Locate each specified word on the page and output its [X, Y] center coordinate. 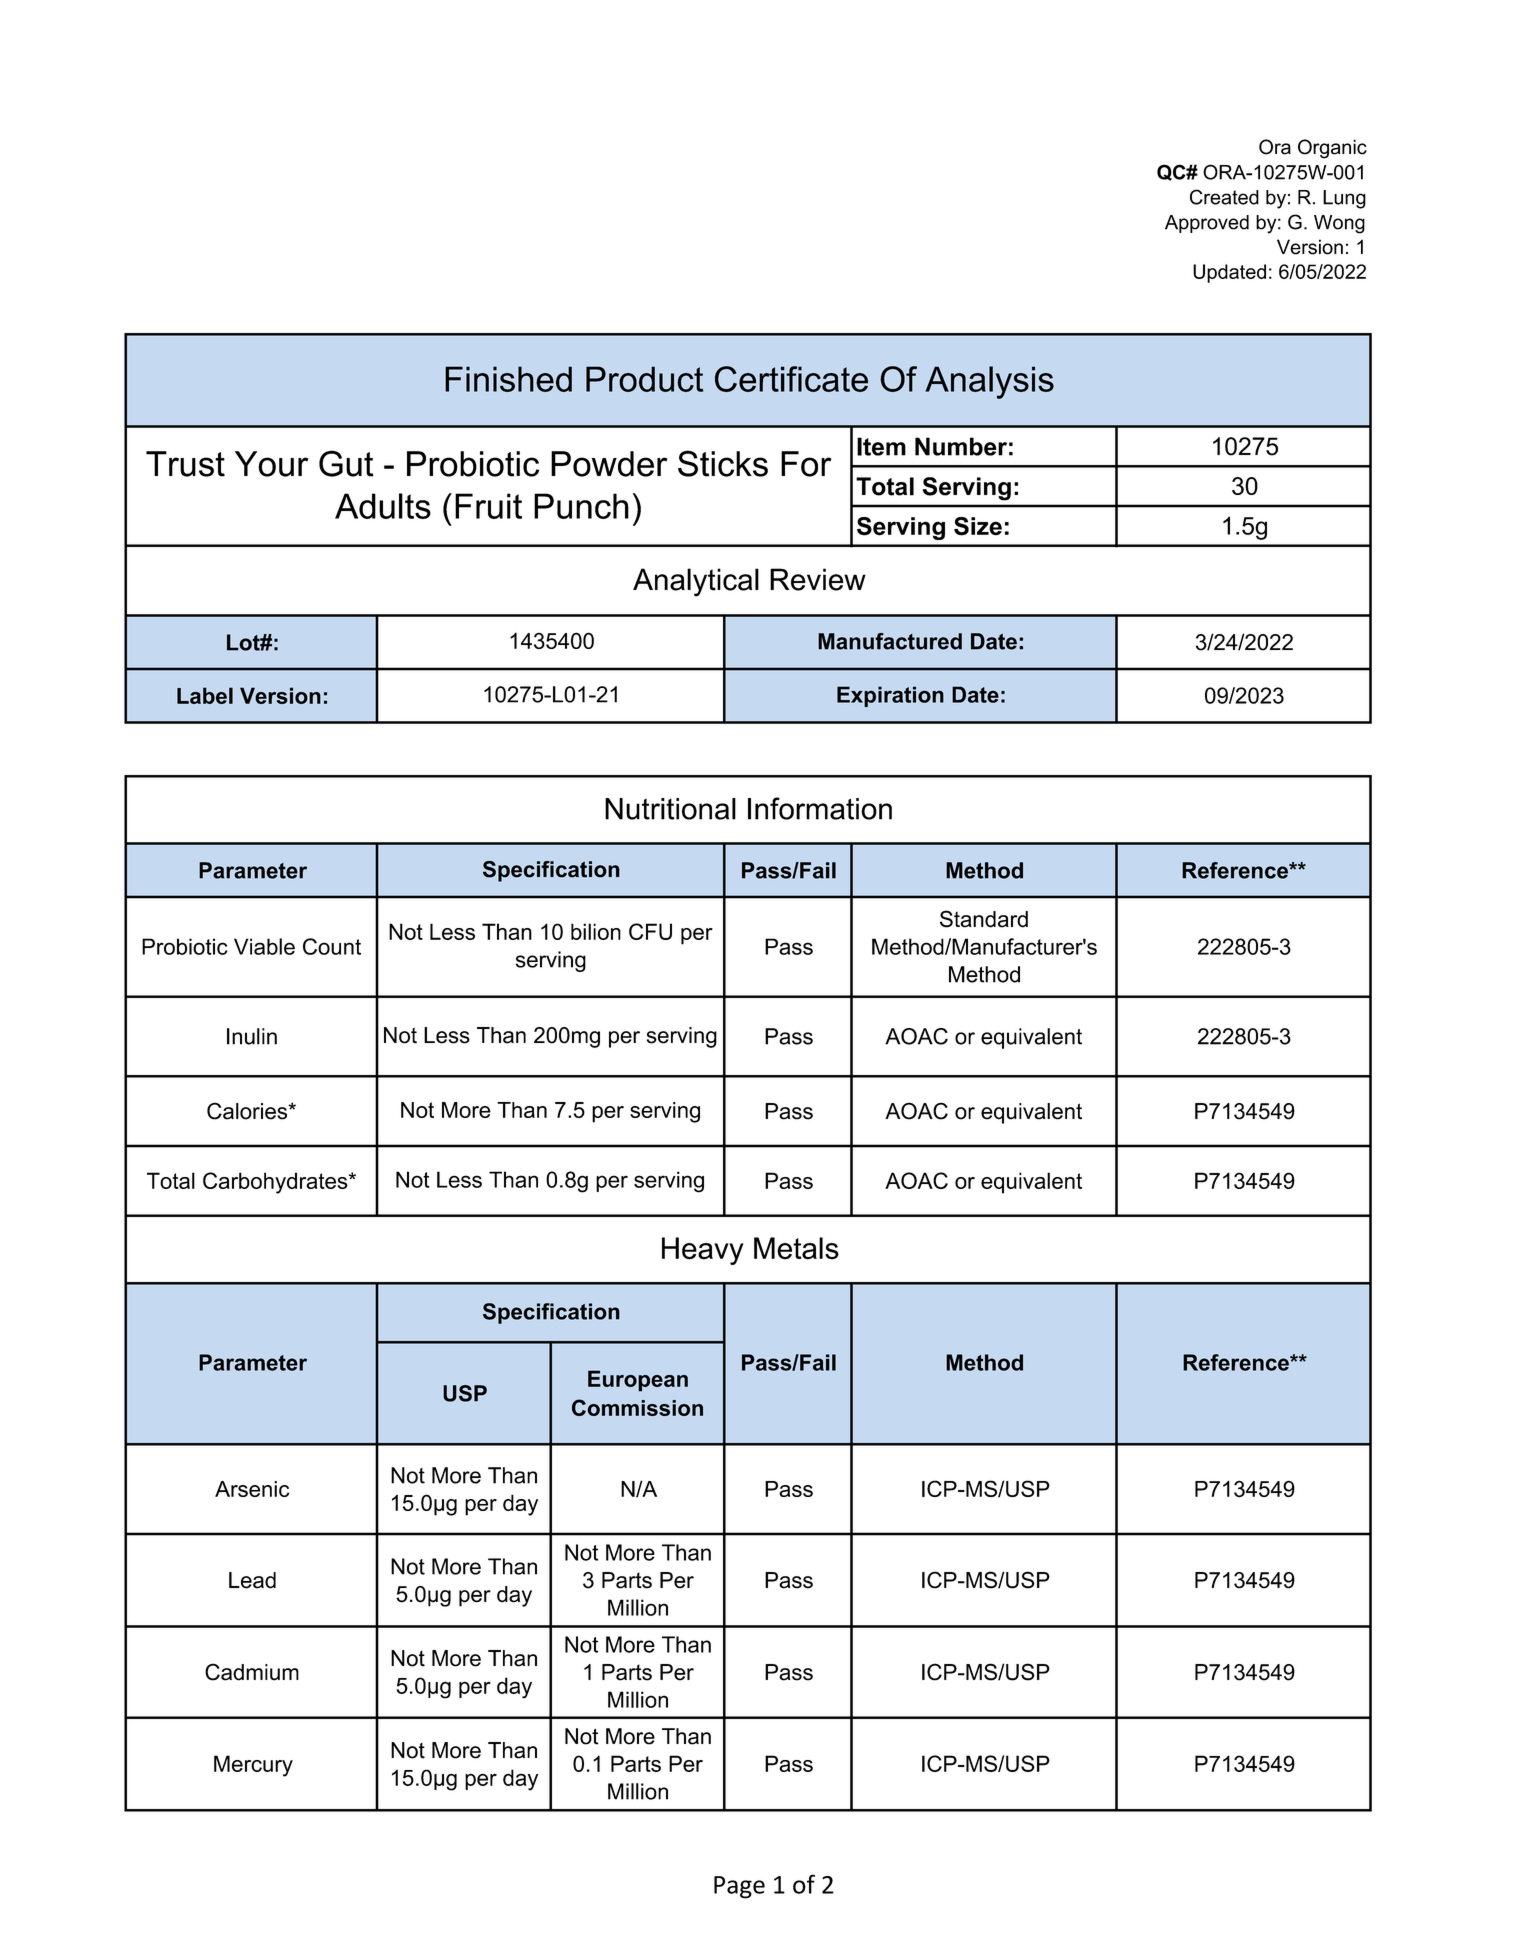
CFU [650, 931]
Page [739, 1887]
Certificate [791, 379]
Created [1224, 197]
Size [978, 526]
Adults [383, 506]
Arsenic [252, 1489]
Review [818, 579]
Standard [984, 919]
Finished [508, 379]
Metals [796, 1248]
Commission [637, 1407]
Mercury [253, 1766]
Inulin [252, 1036]
